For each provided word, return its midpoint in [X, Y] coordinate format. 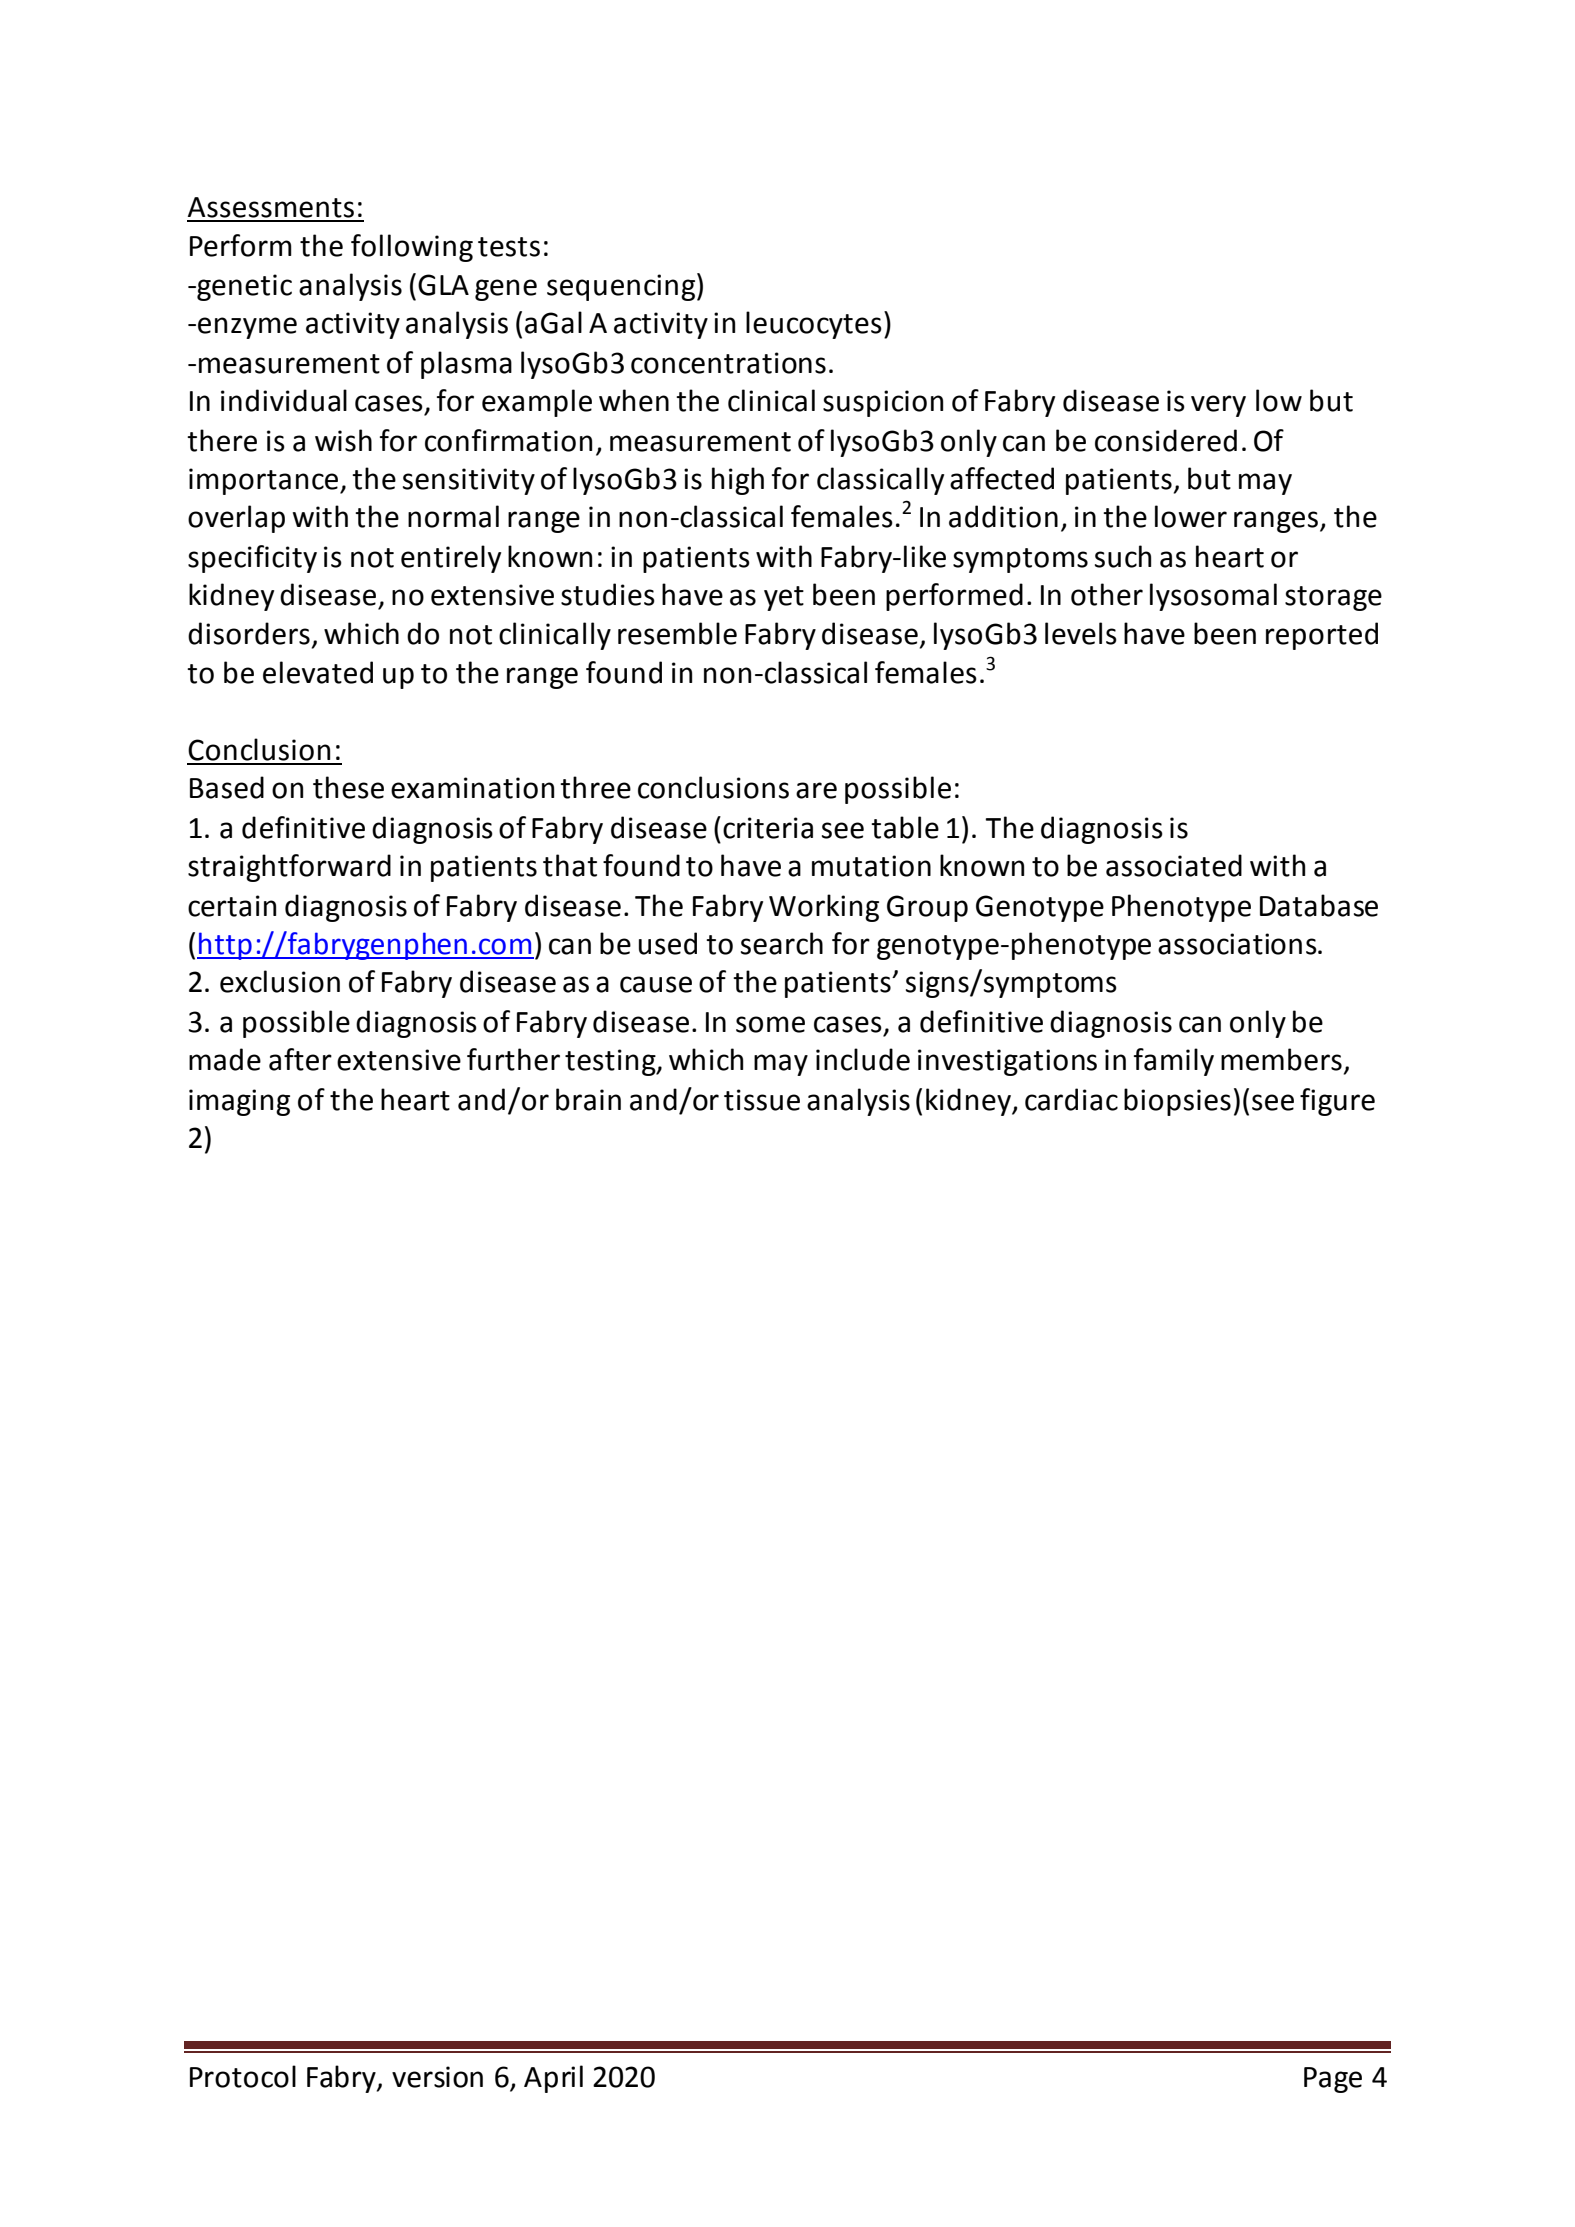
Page [1333, 2080]
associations [1238, 944]
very [1218, 406]
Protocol [243, 2076]
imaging [239, 1102]
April [553, 2079]
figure [1337, 1102]
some [770, 1024]
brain [588, 1099]
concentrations [728, 363]
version [437, 2077]
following [412, 248]
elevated [318, 672]
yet [784, 598]
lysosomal [1213, 597]
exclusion [280, 981]
